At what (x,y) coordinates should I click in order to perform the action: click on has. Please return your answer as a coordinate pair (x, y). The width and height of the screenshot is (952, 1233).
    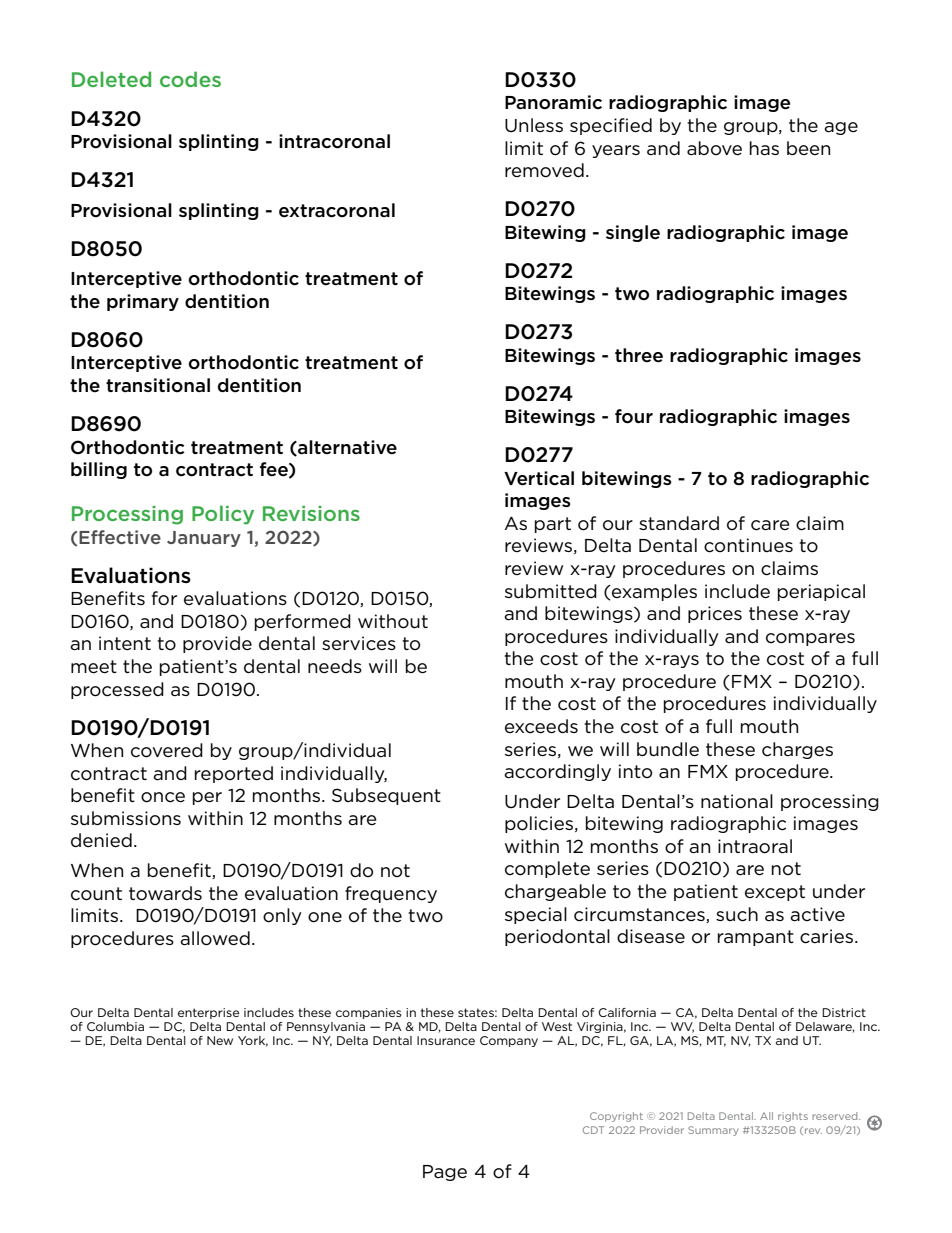
    Looking at the image, I should click on (764, 148).
